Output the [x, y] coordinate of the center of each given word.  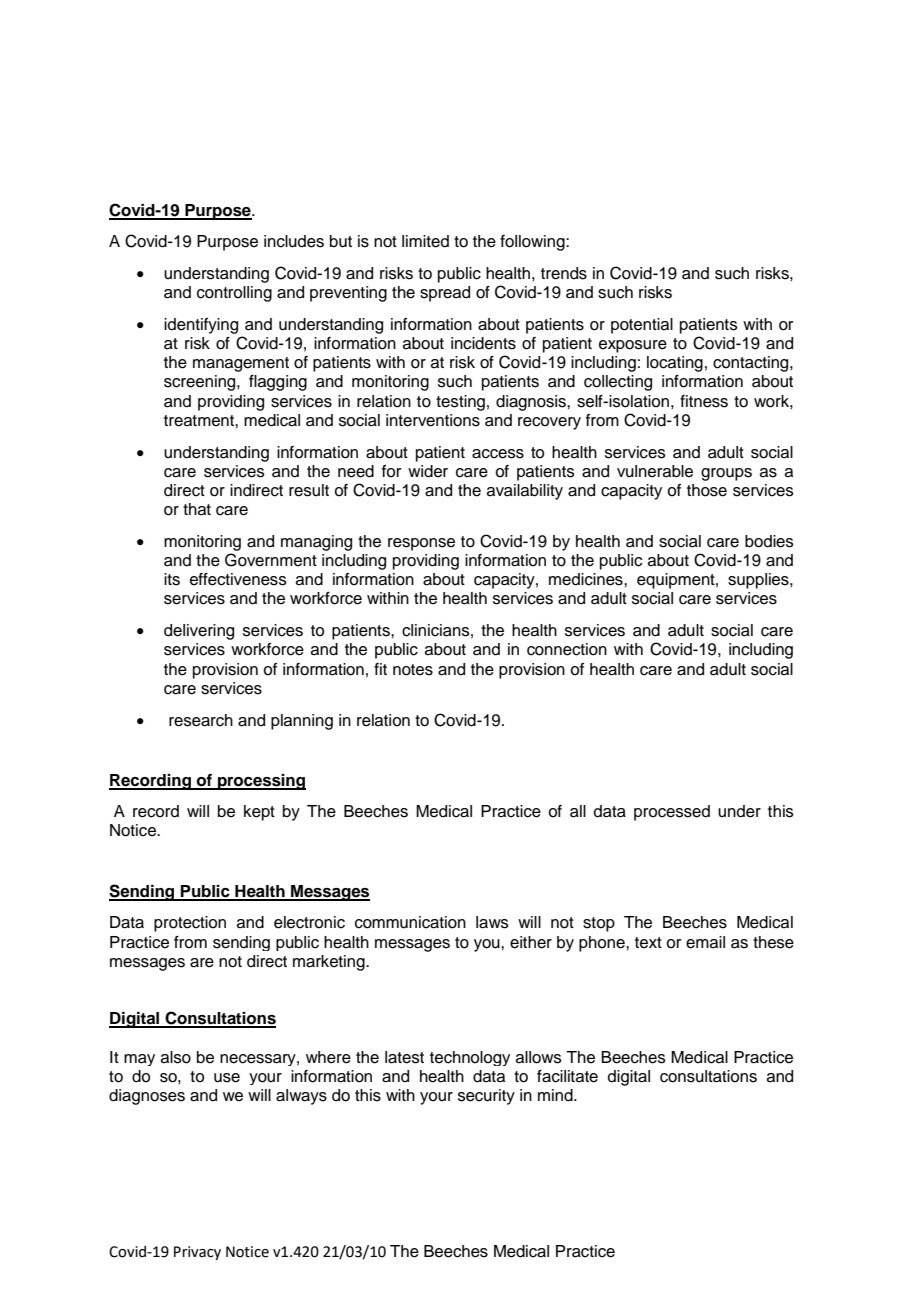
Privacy [197, 1253]
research [201, 720]
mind [556, 1095]
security [486, 1097]
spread [445, 294]
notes [413, 670]
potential [642, 326]
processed [672, 813]
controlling [234, 294]
